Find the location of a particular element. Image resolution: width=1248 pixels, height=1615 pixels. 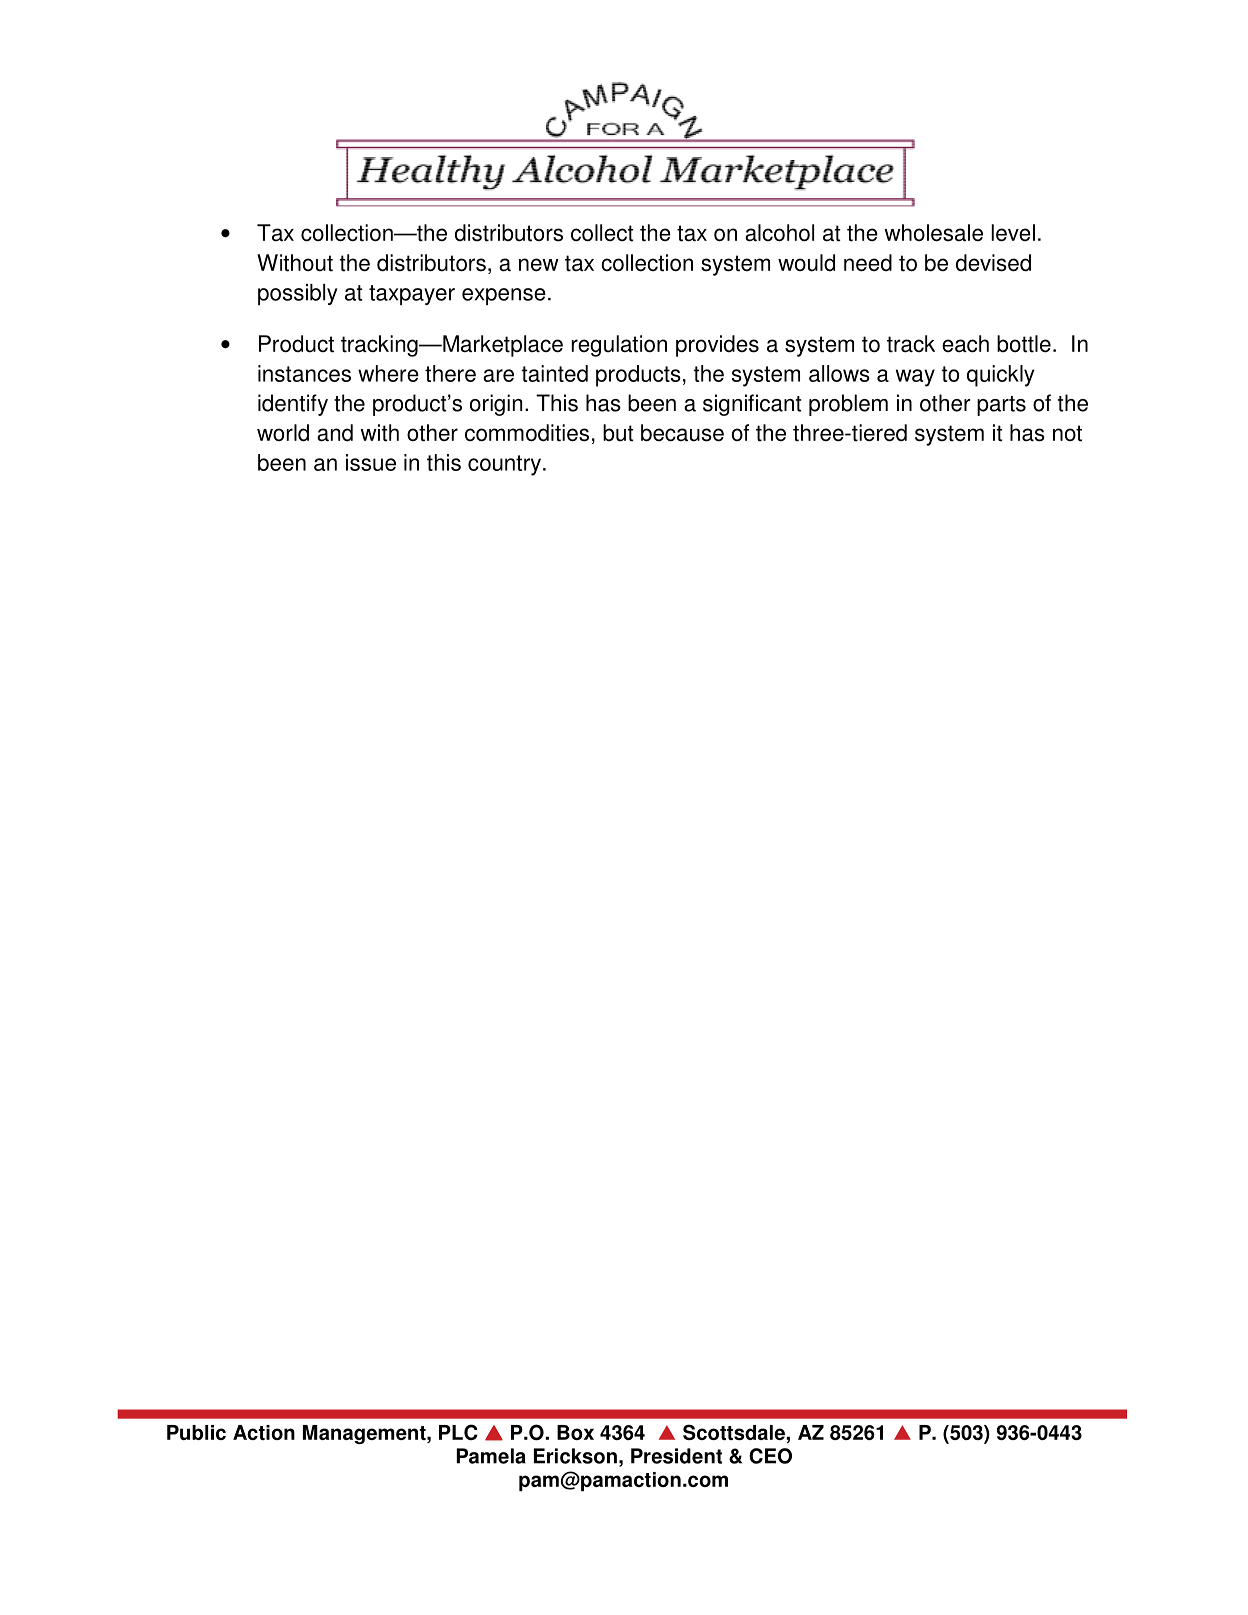

Box is located at coordinates (575, 1432).
